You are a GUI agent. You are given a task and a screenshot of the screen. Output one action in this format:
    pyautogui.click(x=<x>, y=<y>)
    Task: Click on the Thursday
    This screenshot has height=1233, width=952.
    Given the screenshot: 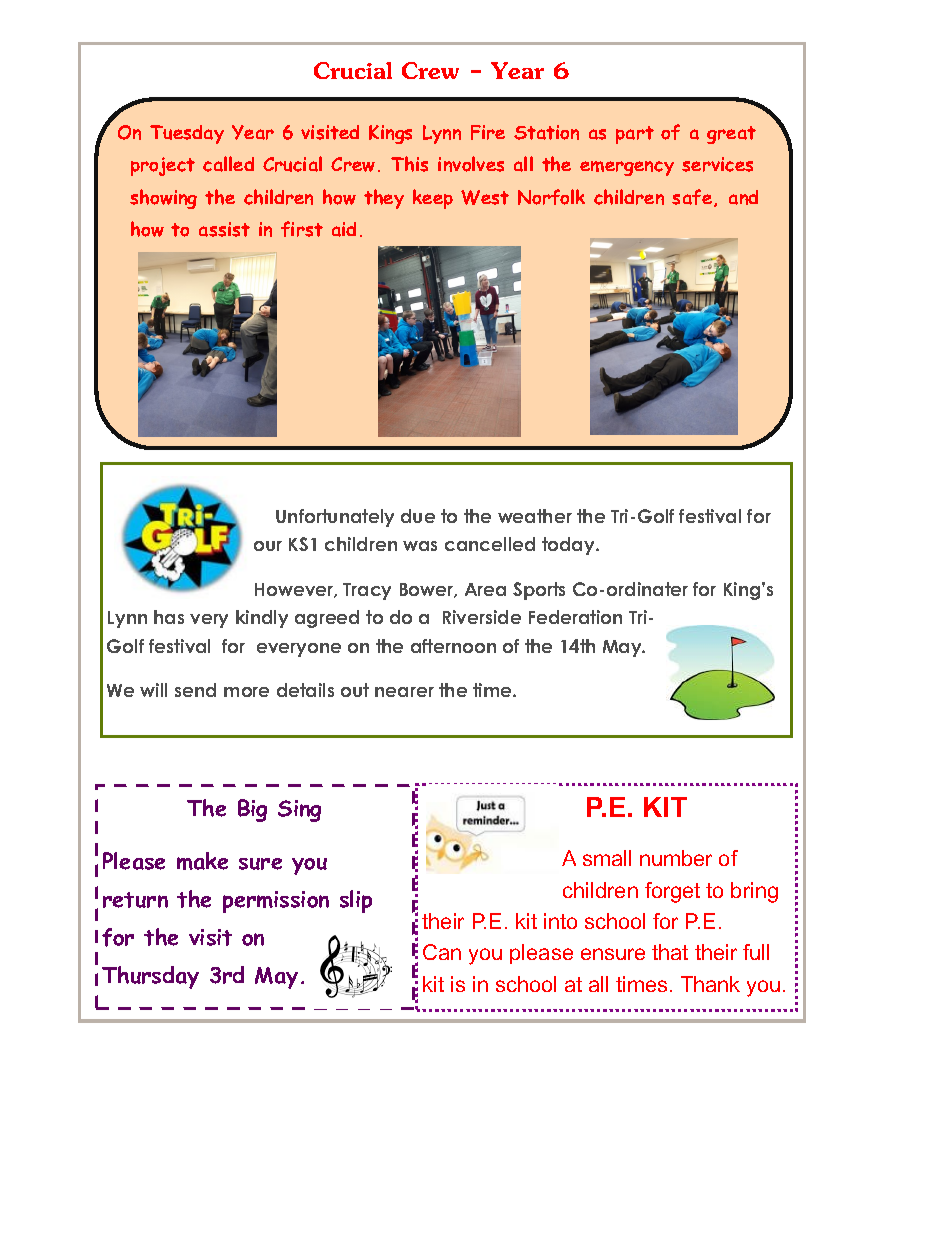 What is the action you would take?
    pyautogui.click(x=150, y=977)
